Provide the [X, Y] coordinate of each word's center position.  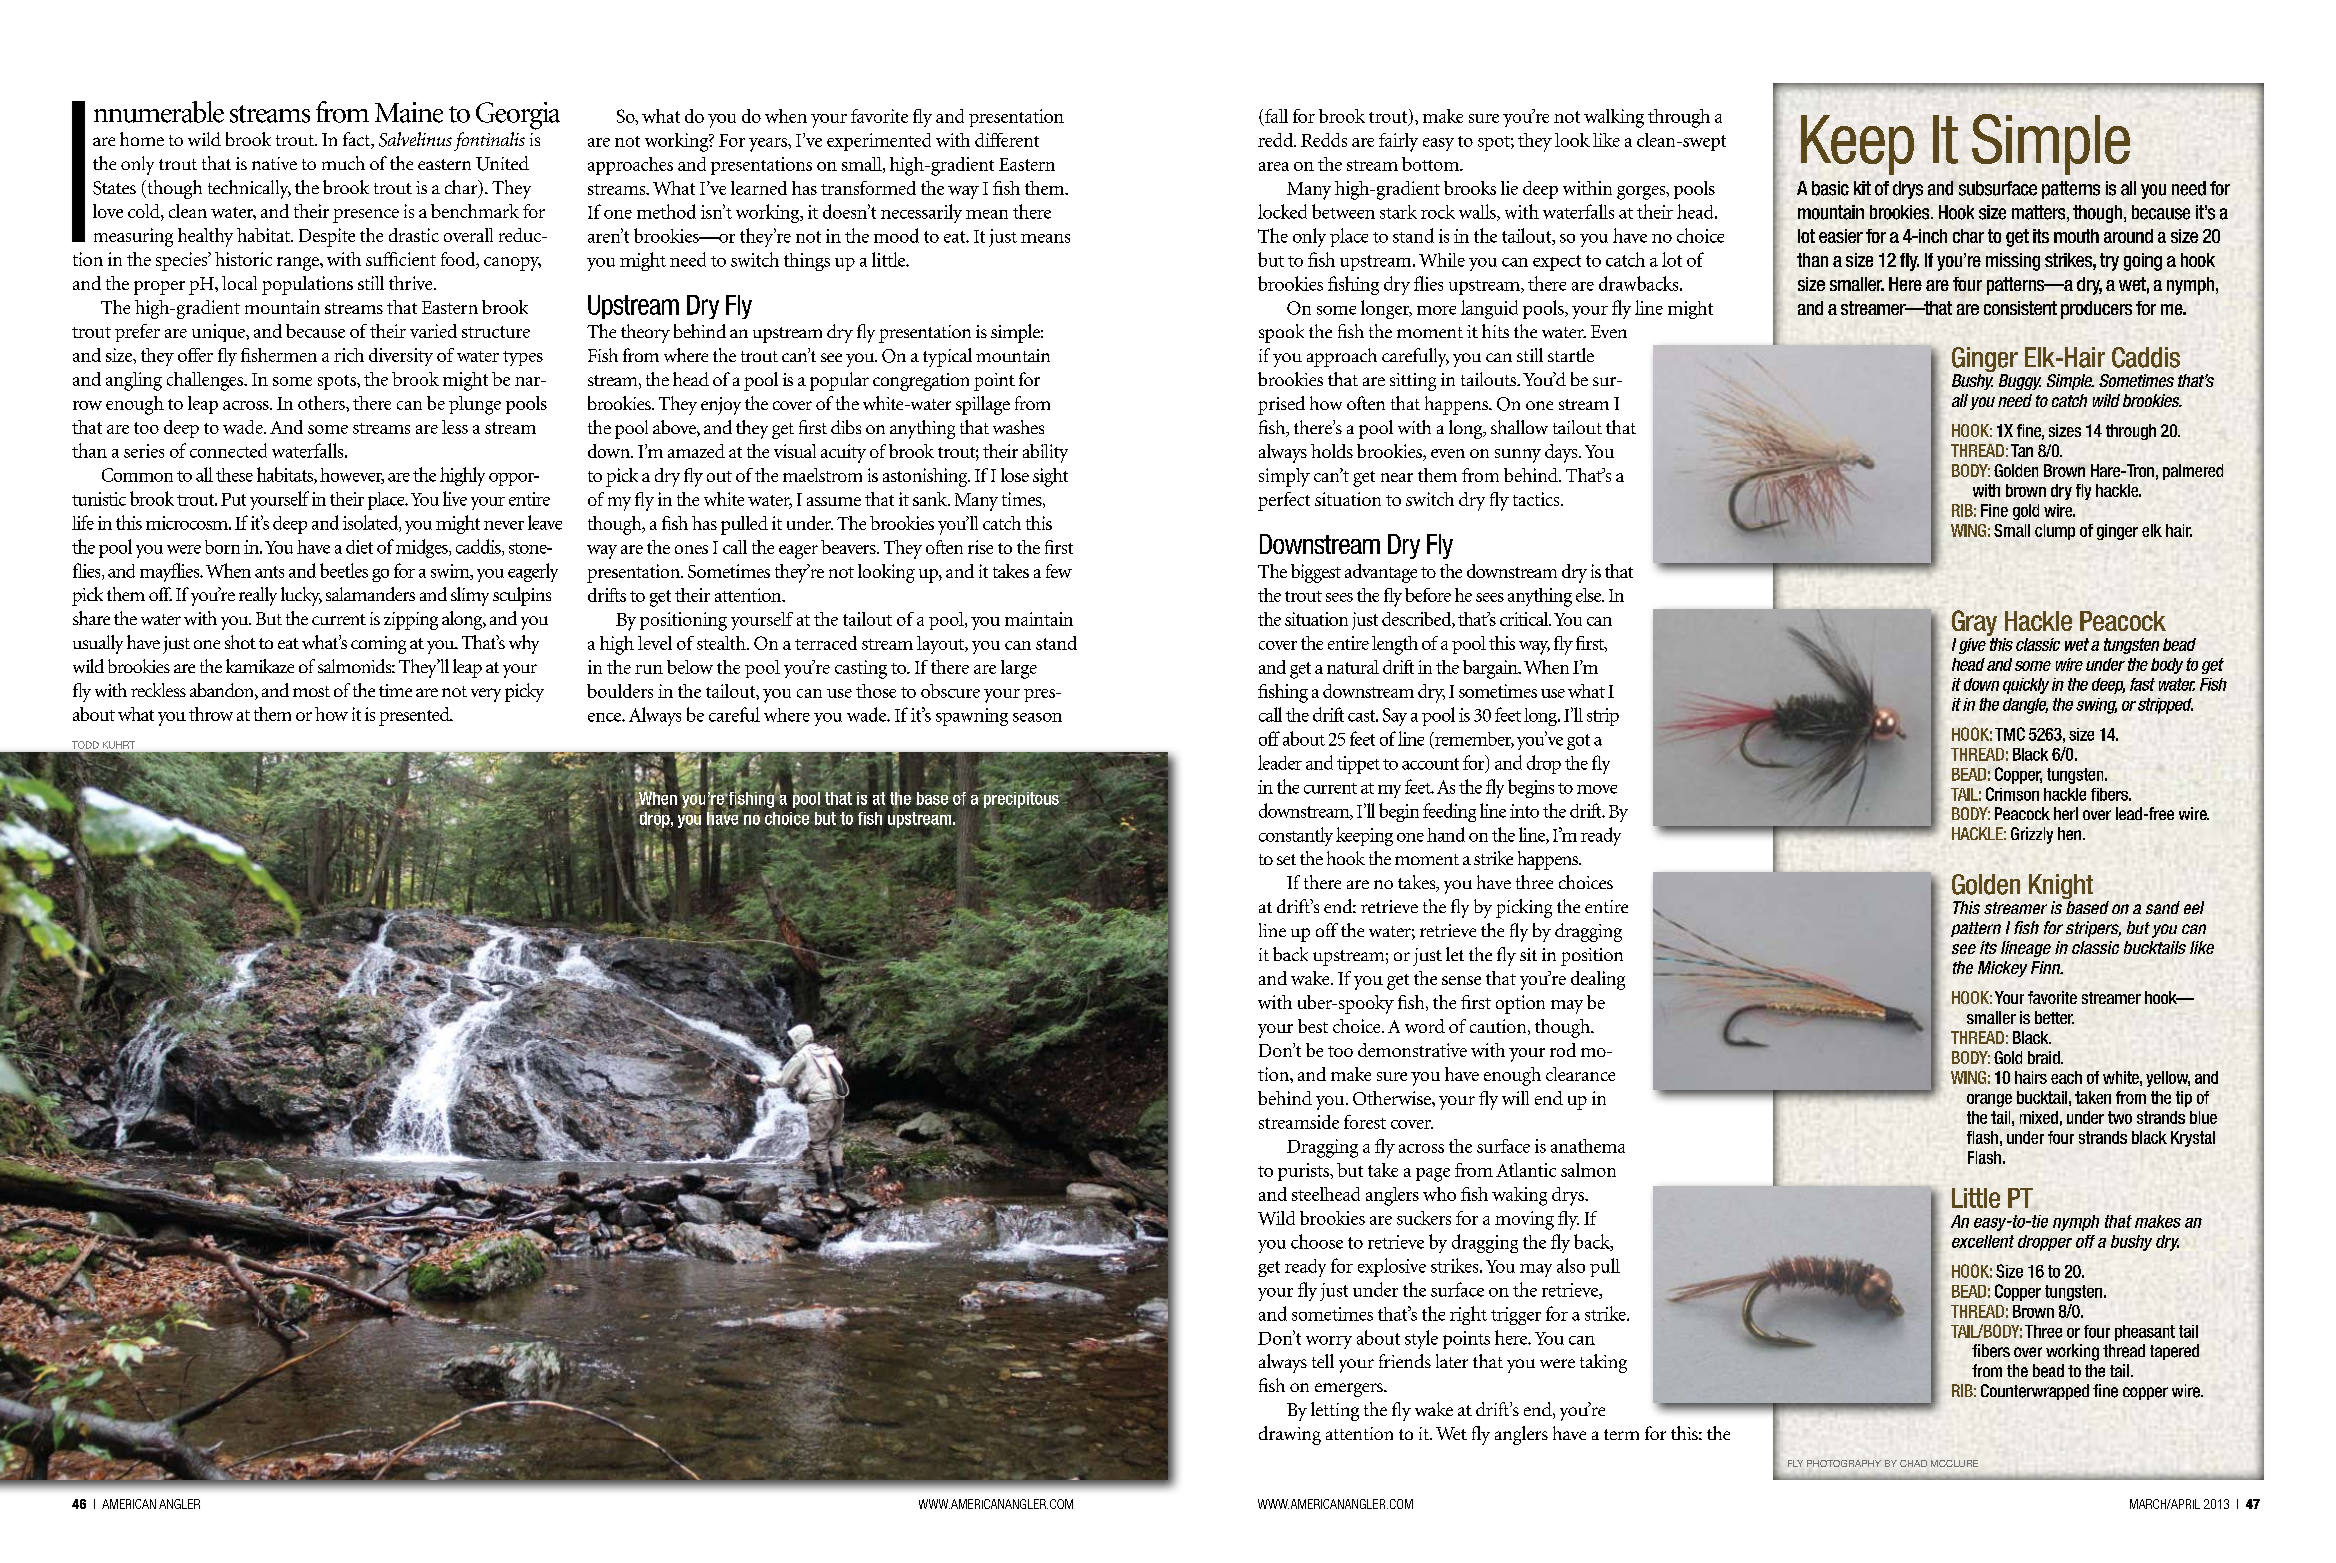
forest [1365, 1122]
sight [1050, 477]
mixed [2039, 1117]
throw [211, 714]
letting [1335, 1411]
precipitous [1021, 800]
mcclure [1954, 1463]
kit [1862, 188]
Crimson [2012, 794]
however [352, 476]
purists [1305, 1172]
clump [2055, 532]
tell [1323, 1361]
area [1274, 166]
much [343, 163]
